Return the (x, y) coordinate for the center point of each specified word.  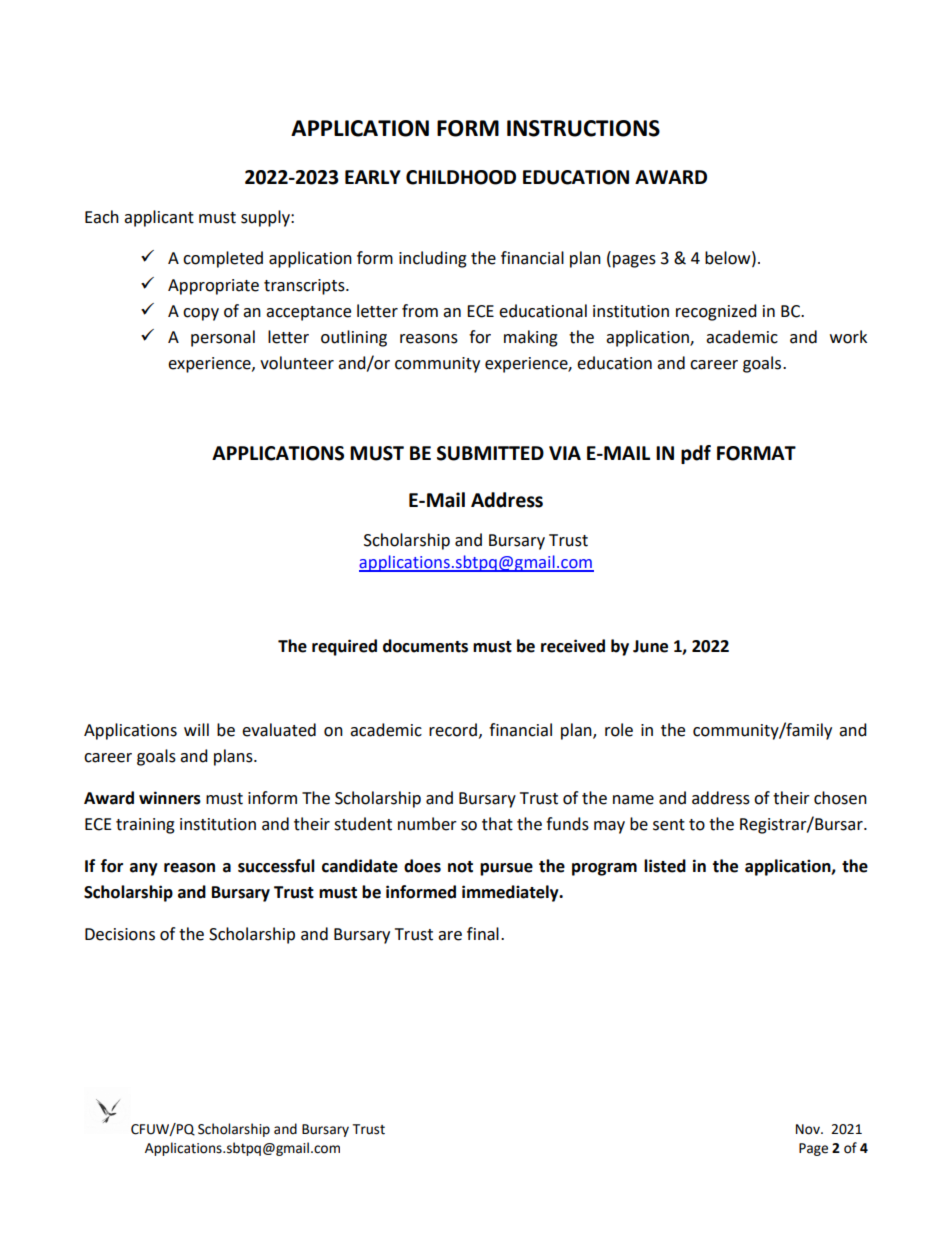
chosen (840, 798)
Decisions (120, 934)
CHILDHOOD (461, 177)
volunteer (297, 363)
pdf (696, 454)
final (483, 934)
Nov (809, 1129)
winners (170, 798)
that (497, 824)
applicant (159, 218)
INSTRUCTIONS (583, 128)
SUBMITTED (490, 453)
